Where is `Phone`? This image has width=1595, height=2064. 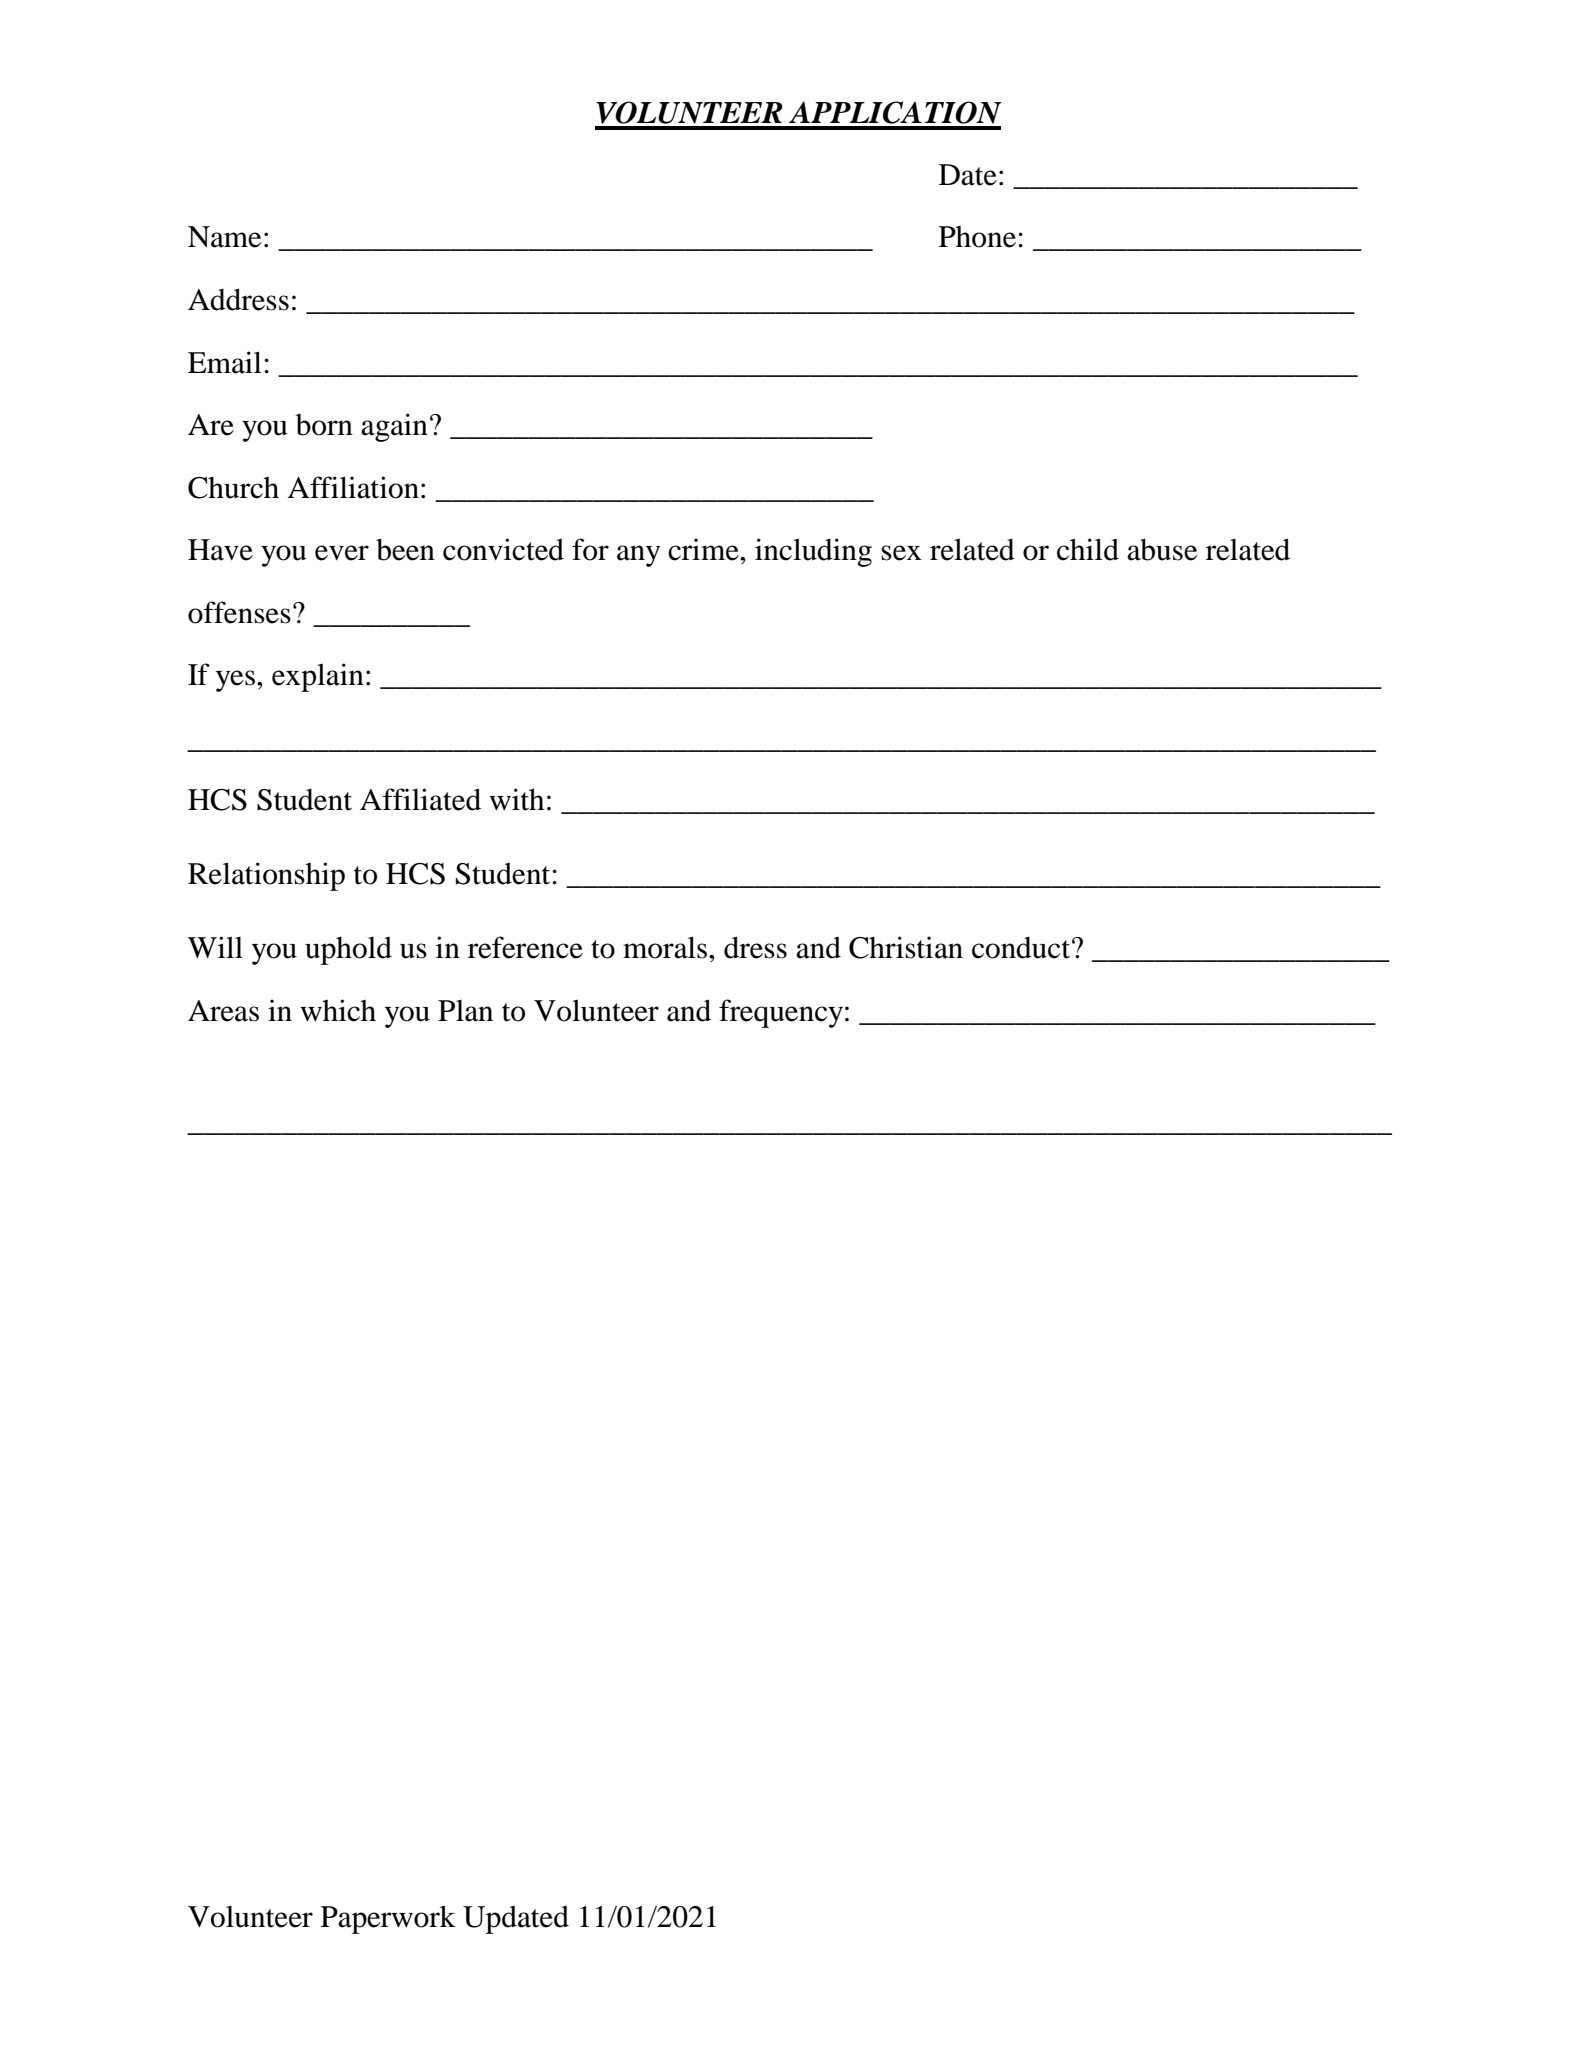
Phone is located at coordinates (979, 237).
